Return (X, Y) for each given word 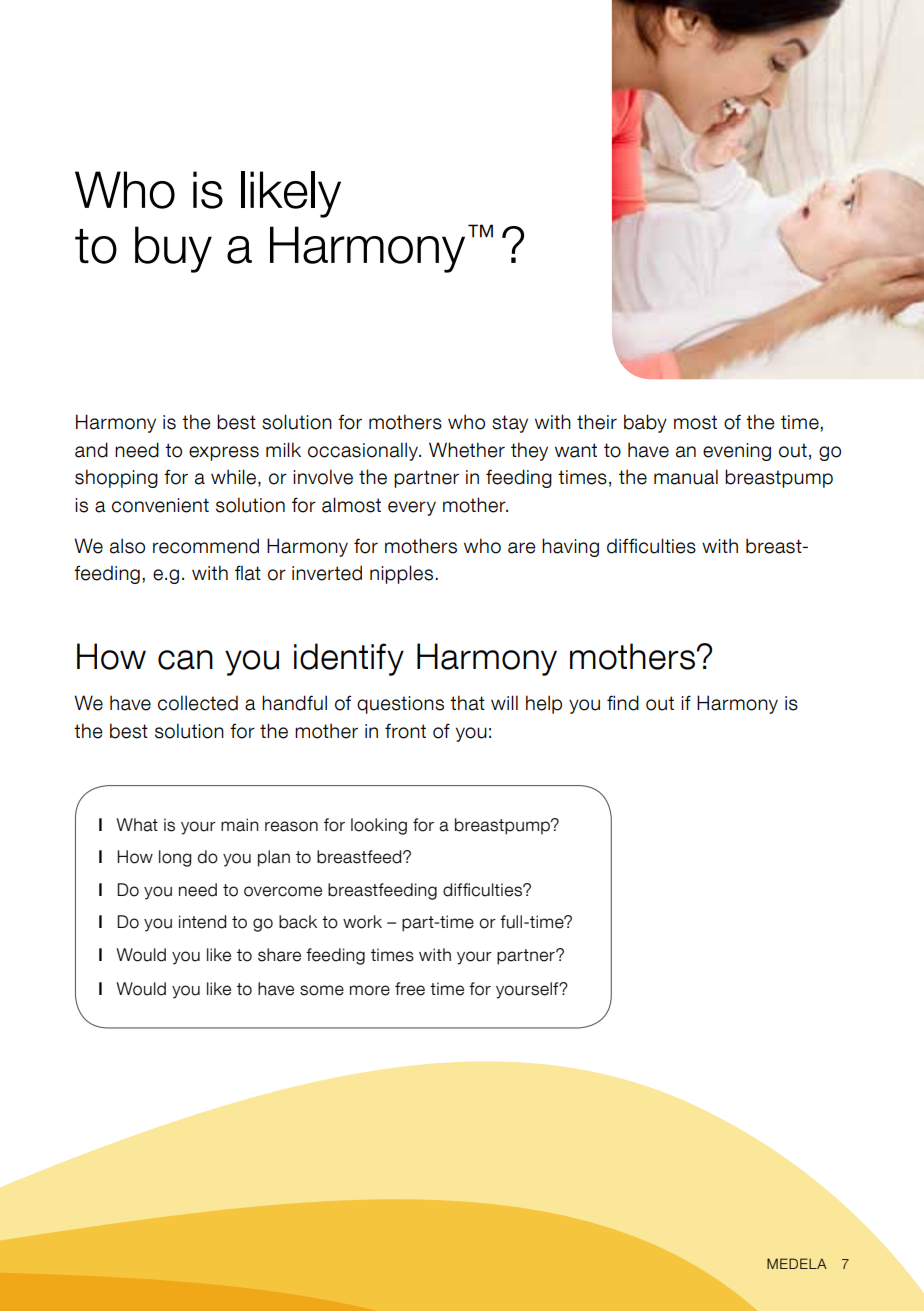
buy (173, 249)
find (623, 703)
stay (510, 424)
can (185, 660)
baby (645, 423)
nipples (403, 574)
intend (202, 922)
